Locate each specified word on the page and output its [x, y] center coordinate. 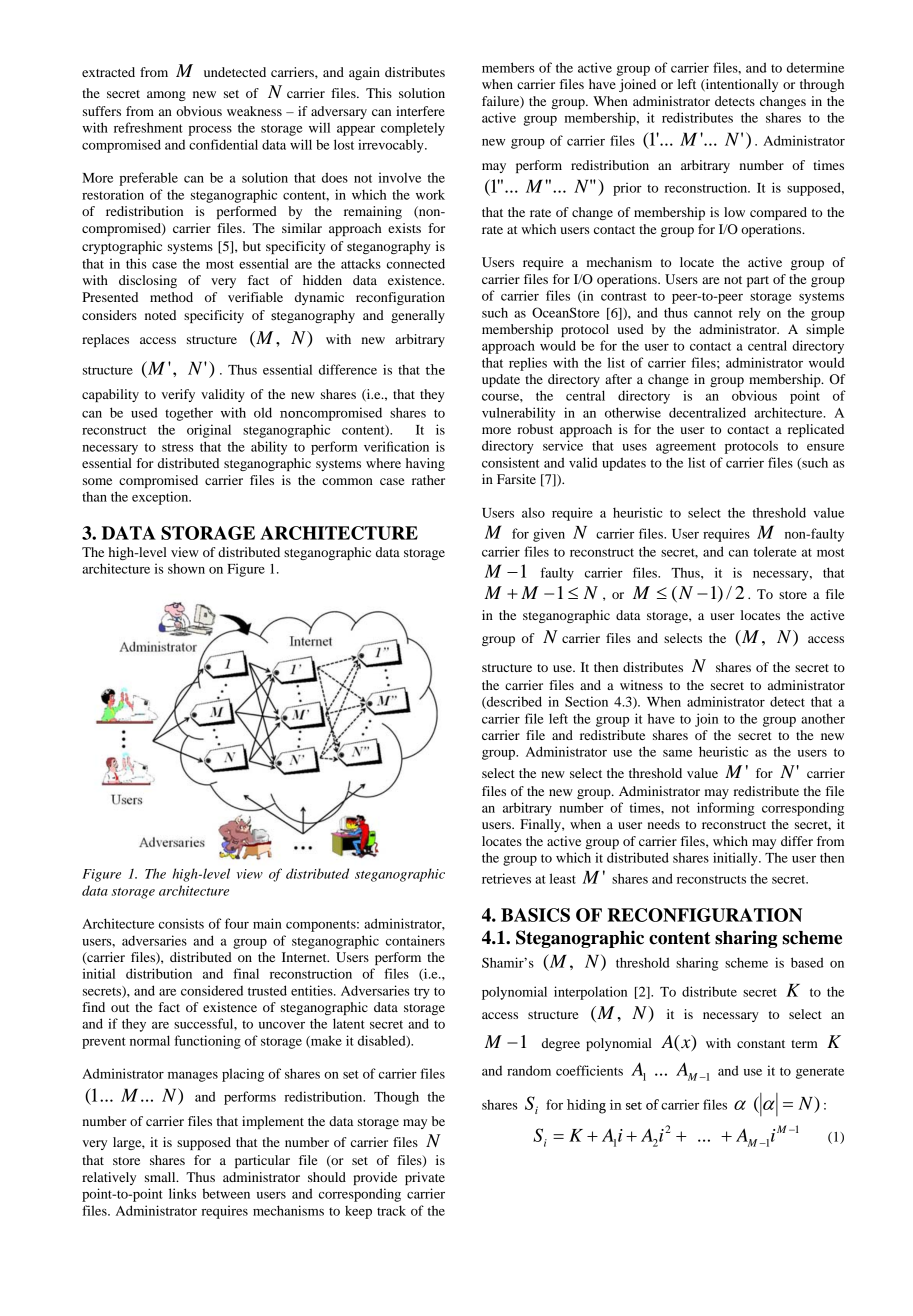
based [807, 962]
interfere [420, 111]
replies [528, 364]
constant [761, 1044]
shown [186, 569]
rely [750, 314]
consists [181, 923]
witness [641, 685]
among [166, 96]
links [182, 1193]
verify [178, 395]
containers [415, 940]
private [425, 1178]
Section [586, 701]
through [822, 85]
